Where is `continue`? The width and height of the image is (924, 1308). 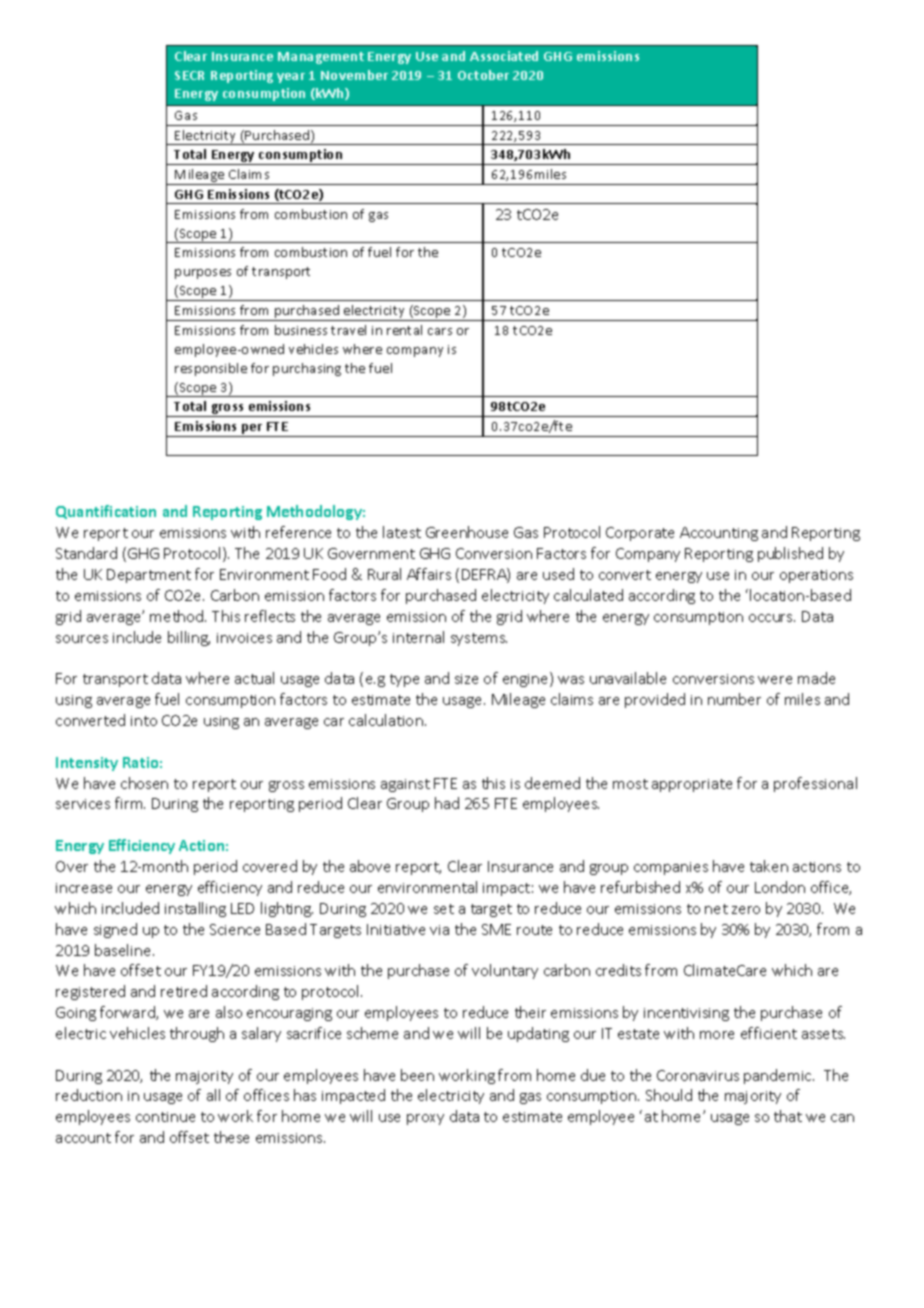 continue is located at coordinates (165, 1117).
